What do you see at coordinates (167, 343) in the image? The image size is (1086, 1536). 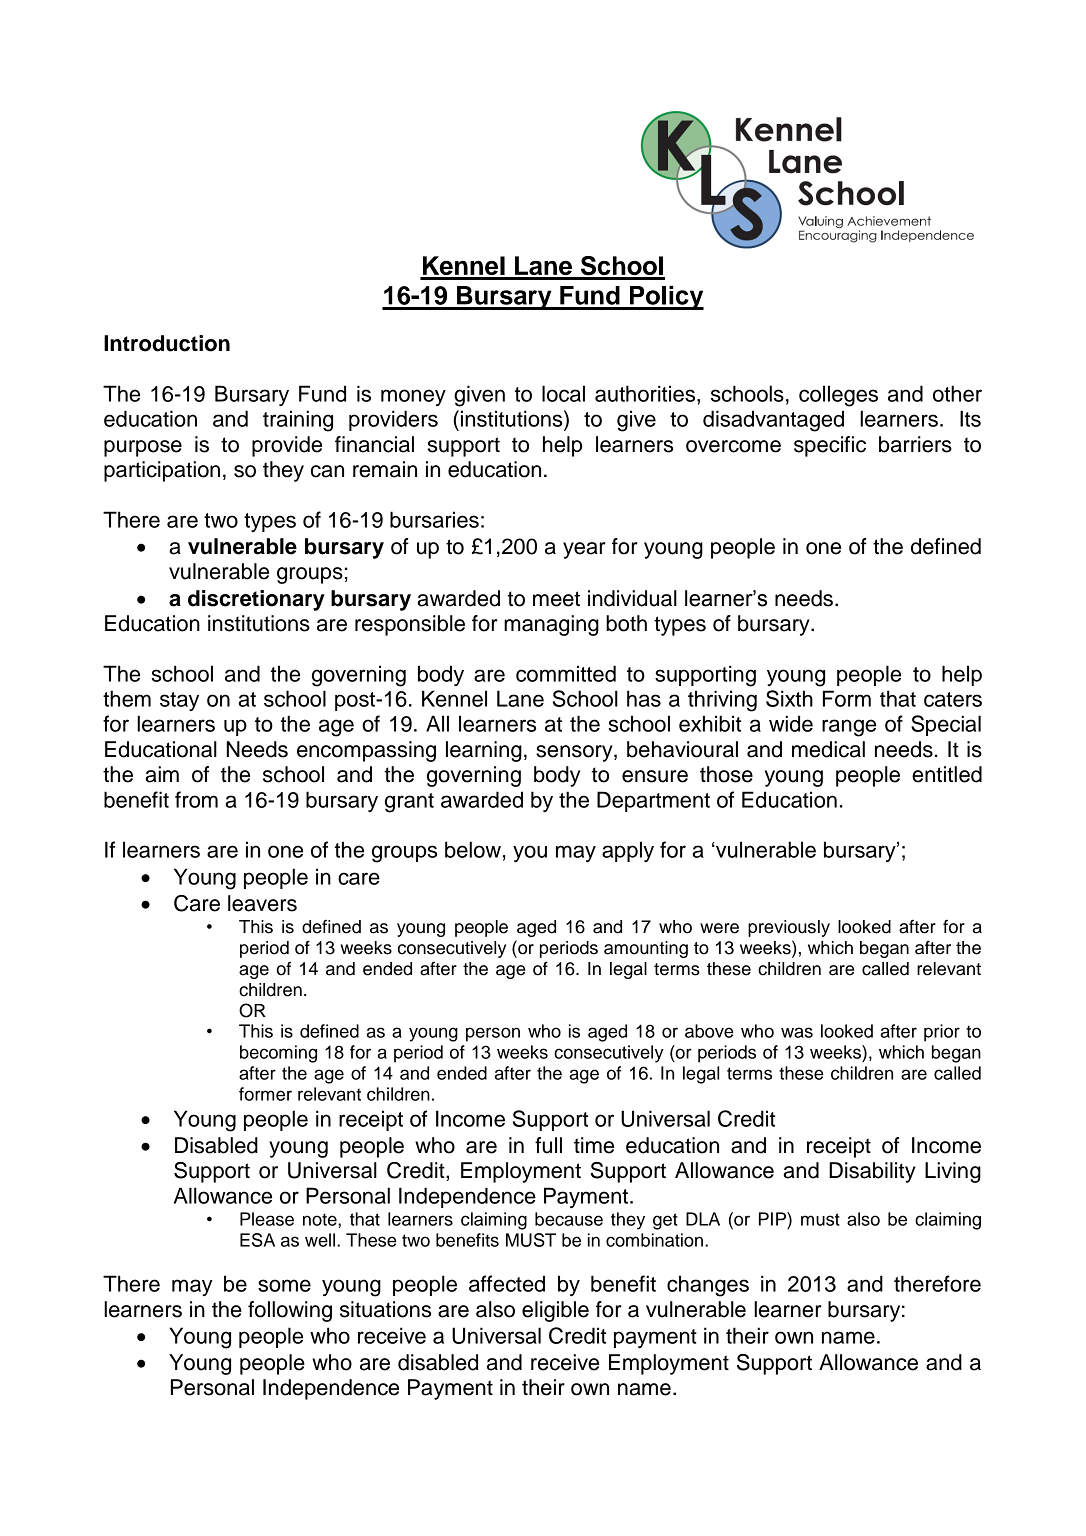 I see `Introduction` at bounding box center [167, 343].
